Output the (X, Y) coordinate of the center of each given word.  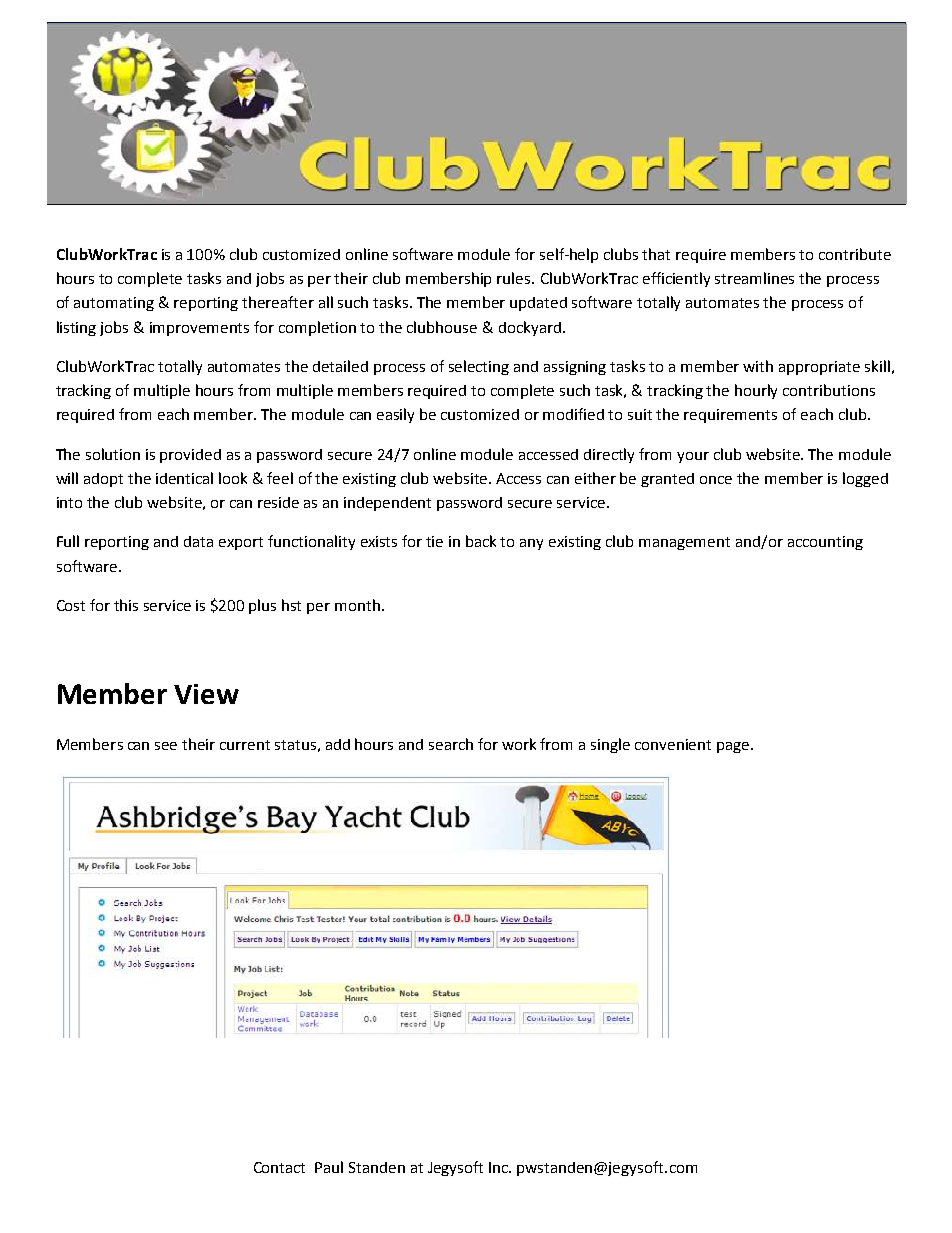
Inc (499, 1167)
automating (114, 304)
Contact (279, 1167)
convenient (673, 744)
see (166, 746)
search (451, 744)
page (734, 747)
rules (515, 278)
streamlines (754, 278)
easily (395, 415)
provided (190, 456)
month (357, 605)
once (716, 480)
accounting (825, 543)
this (126, 605)
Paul (329, 1167)
